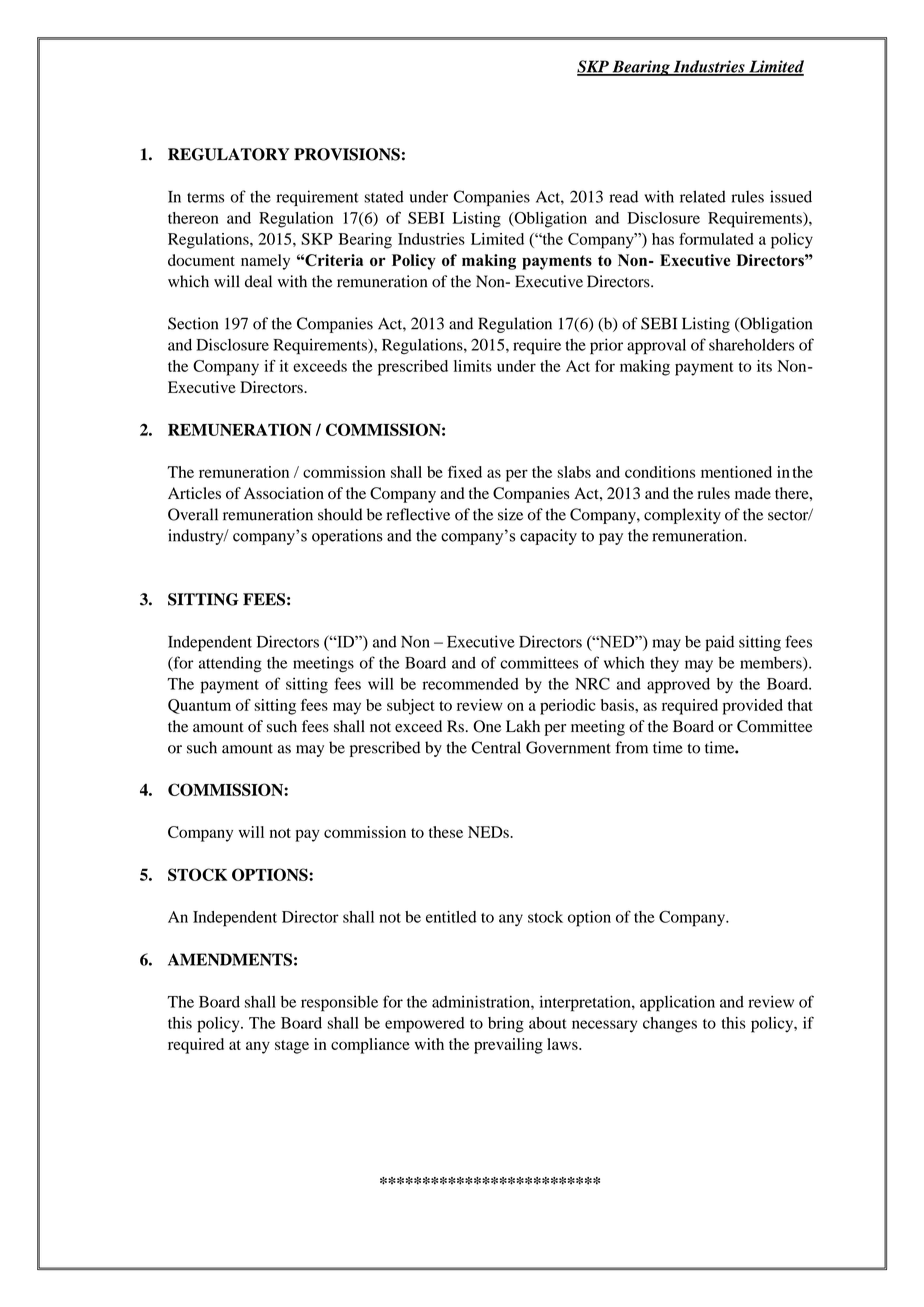 The height and width of the document is (1307, 924). Describe the element at coordinates (230, 664) in the document. I see `attending` at that location.
